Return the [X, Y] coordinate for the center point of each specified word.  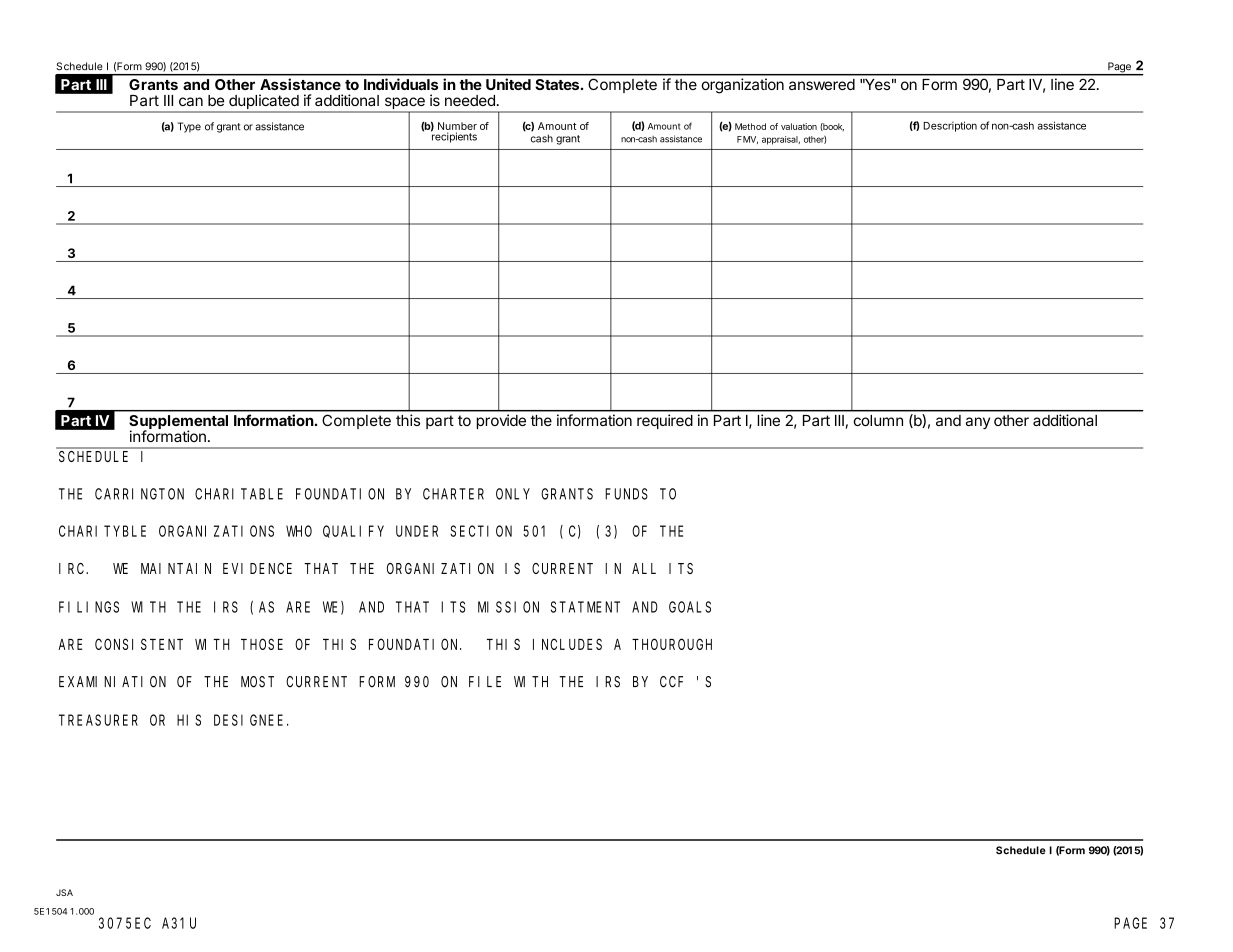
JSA [64, 892]
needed [470, 100]
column [878, 420]
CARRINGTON [139, 494]
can [191, 101]
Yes [876, 84]
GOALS [690, 607]
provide [501, 421]
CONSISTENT [139, 644]
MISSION [508, 607]
